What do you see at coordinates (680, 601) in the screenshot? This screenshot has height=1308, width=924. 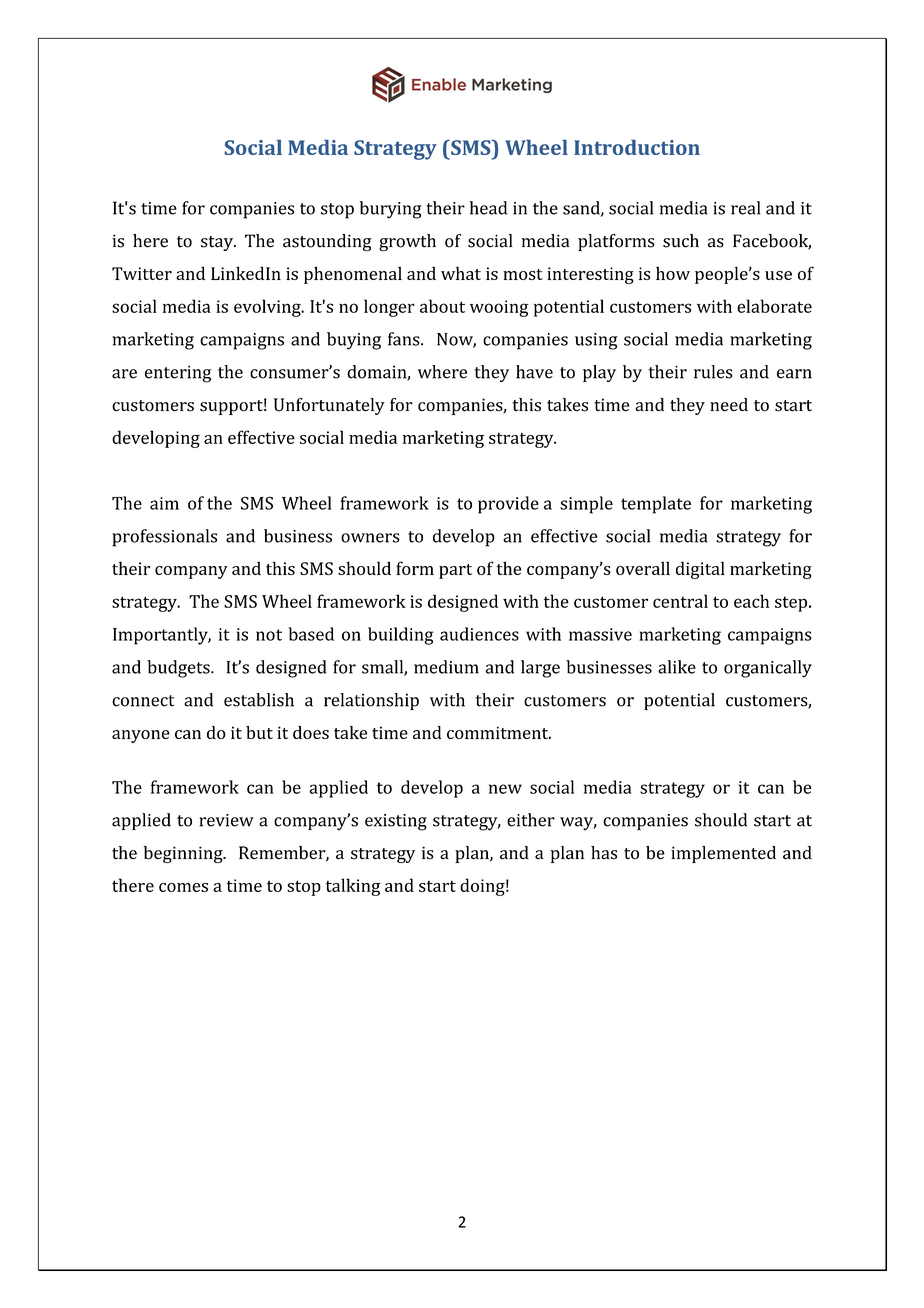 I see `central` at bounding box center [680, 601].
